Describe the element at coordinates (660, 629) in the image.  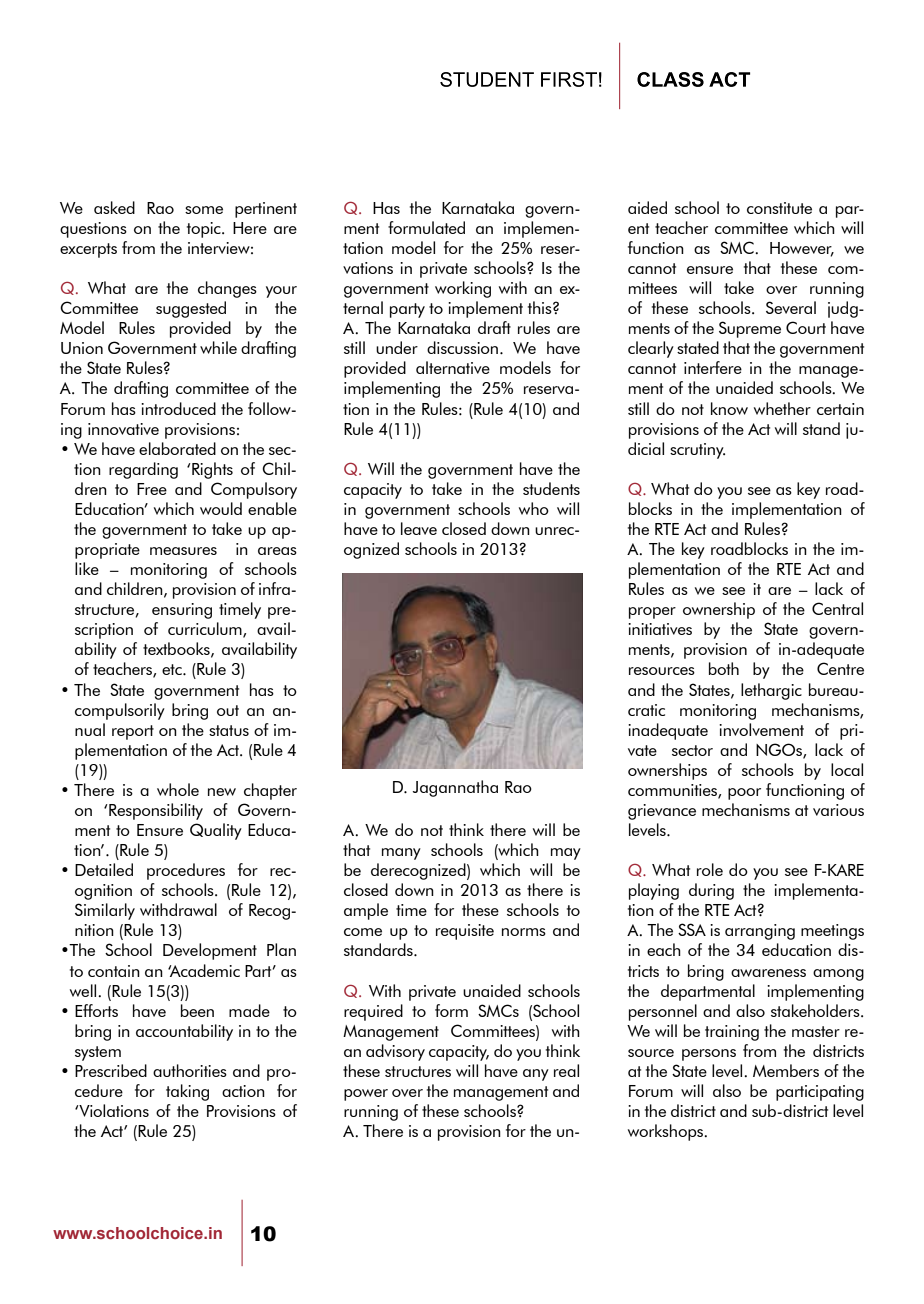
I see `initiatives` at that location.
